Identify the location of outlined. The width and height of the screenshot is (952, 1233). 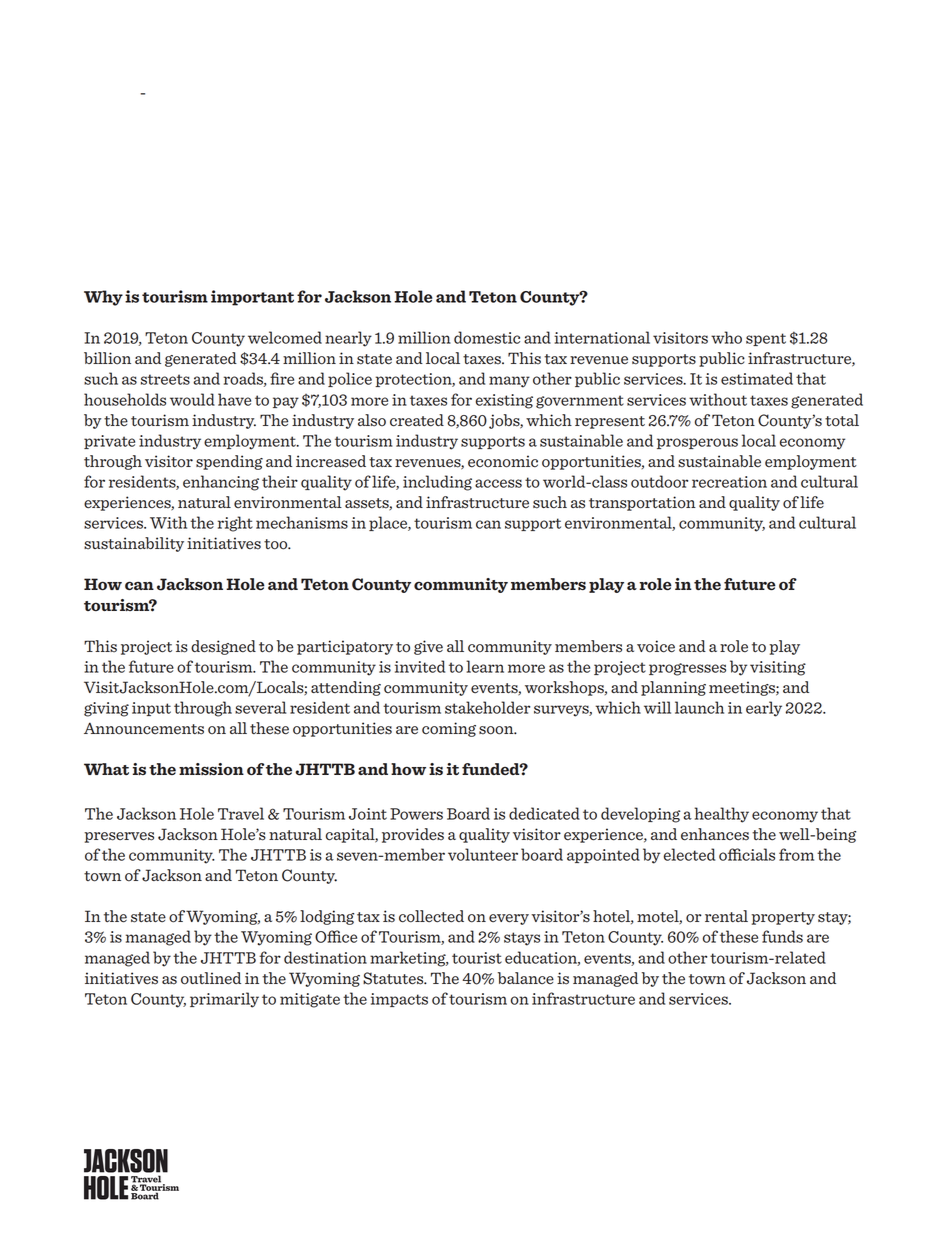
(211, 978).
